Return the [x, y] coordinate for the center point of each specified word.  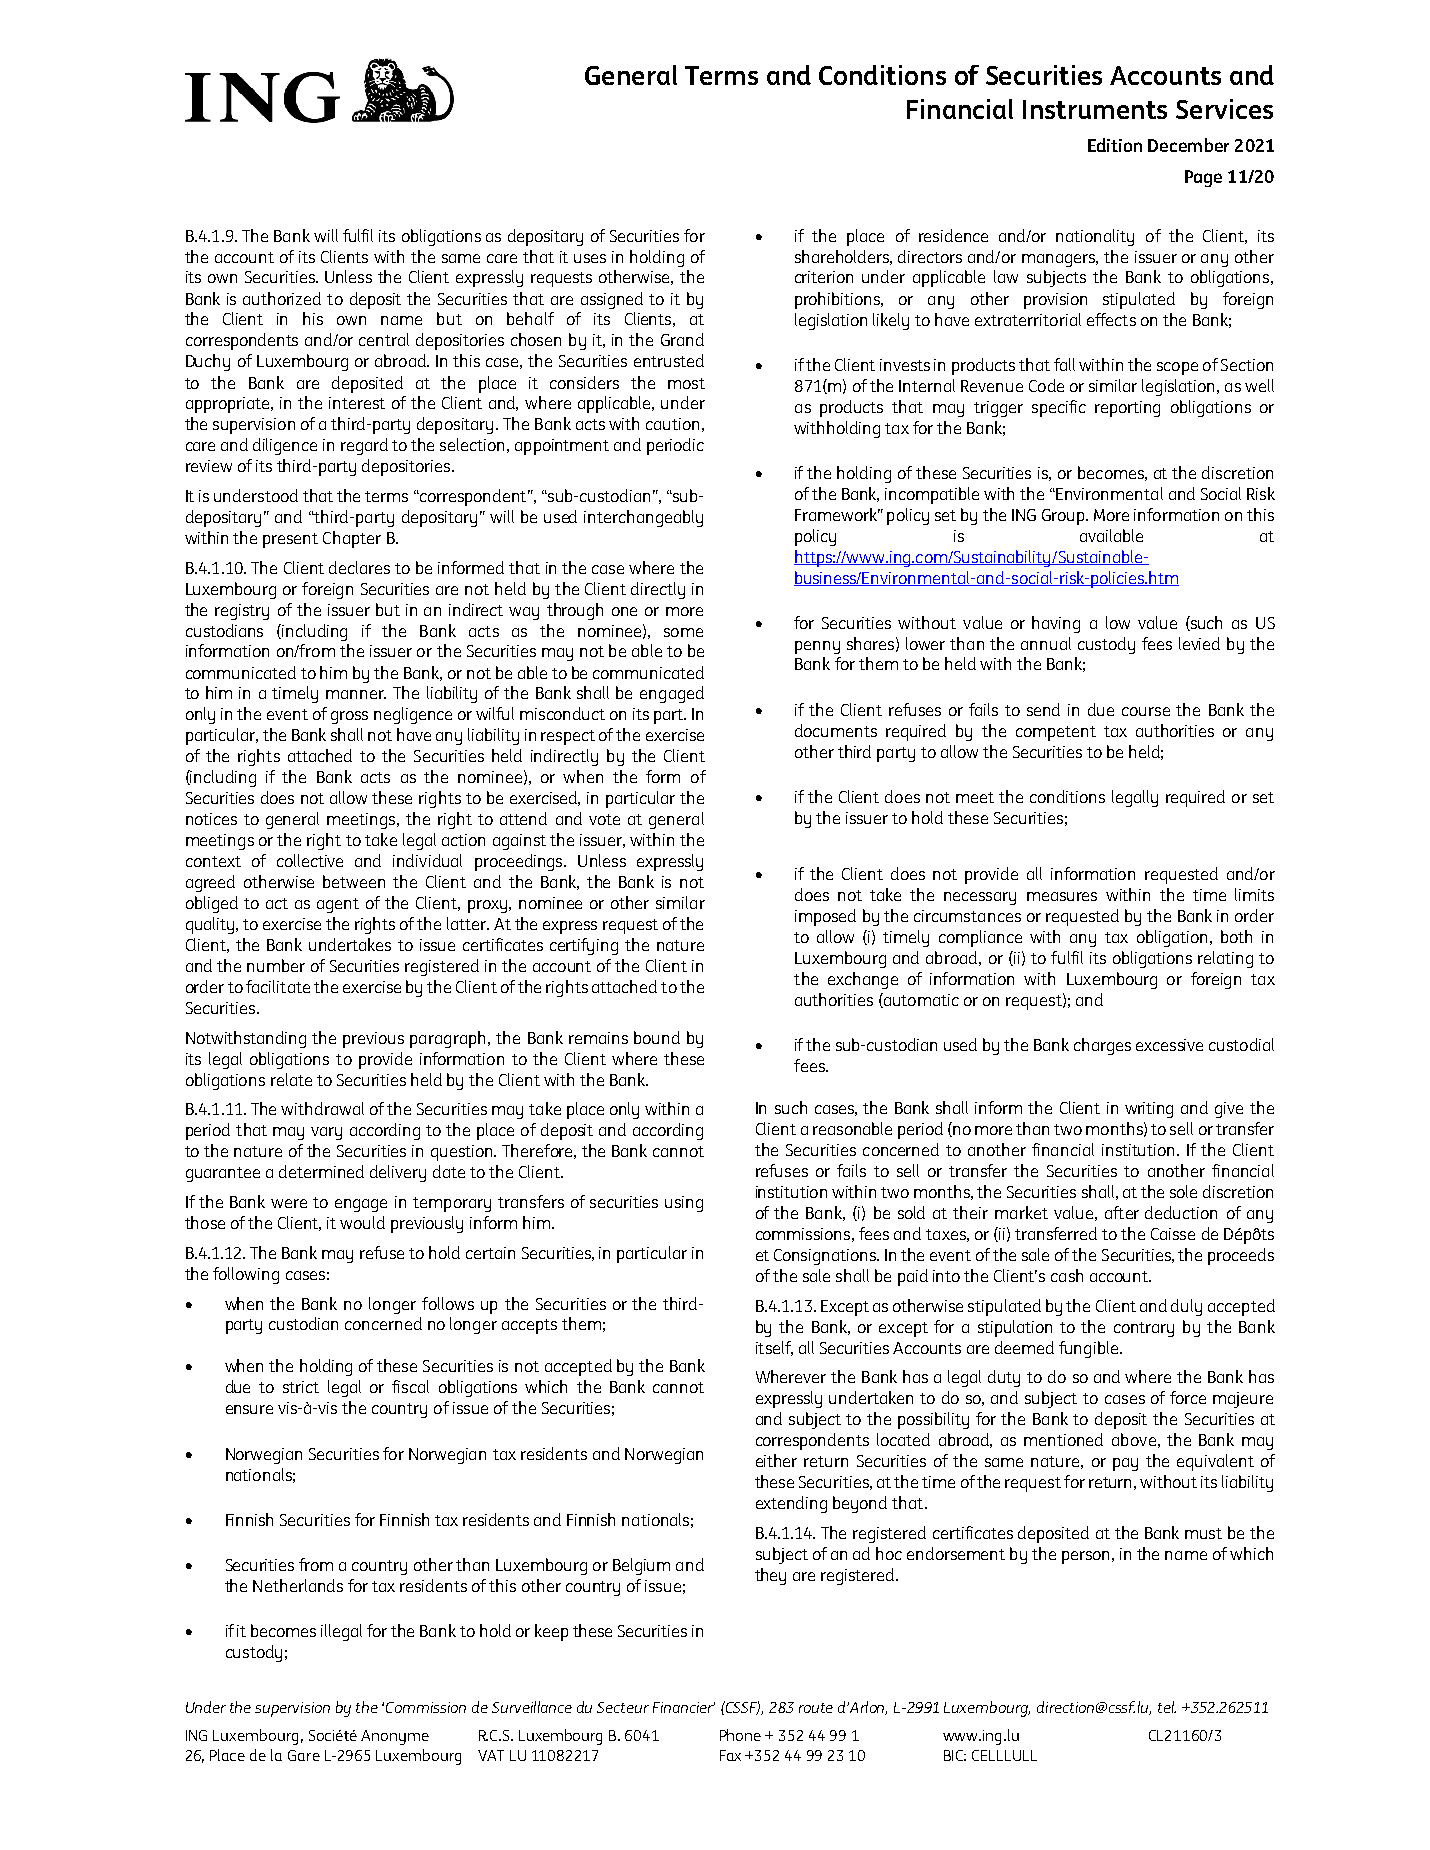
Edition [1115, 145]
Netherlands [298, 1585]
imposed [825, 917]
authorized [282, 298]
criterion [824, 277]
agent [338, 905]
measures [1062, 896]
